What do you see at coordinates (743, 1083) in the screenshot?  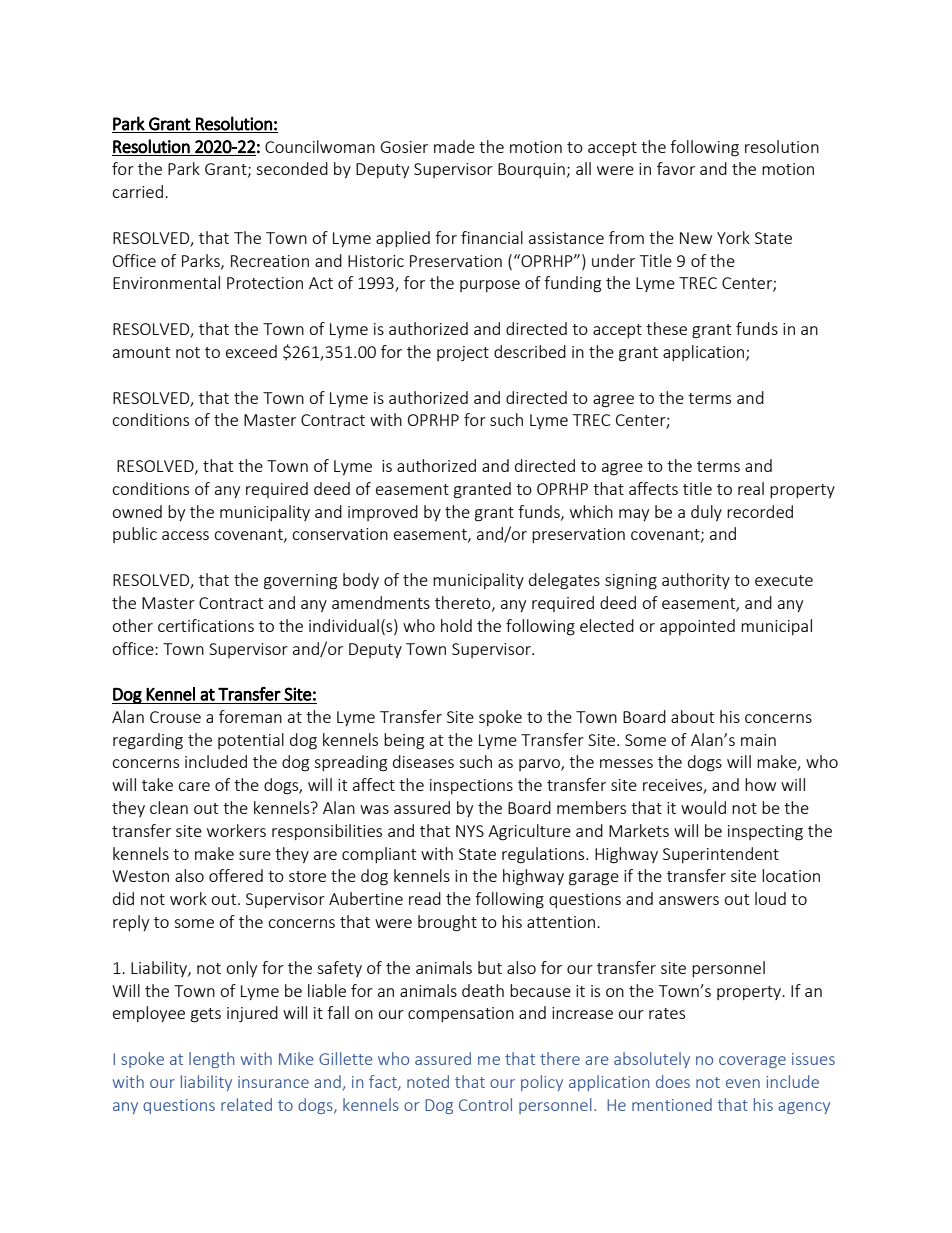 I see `even` at bounding box center [743, 1083].
